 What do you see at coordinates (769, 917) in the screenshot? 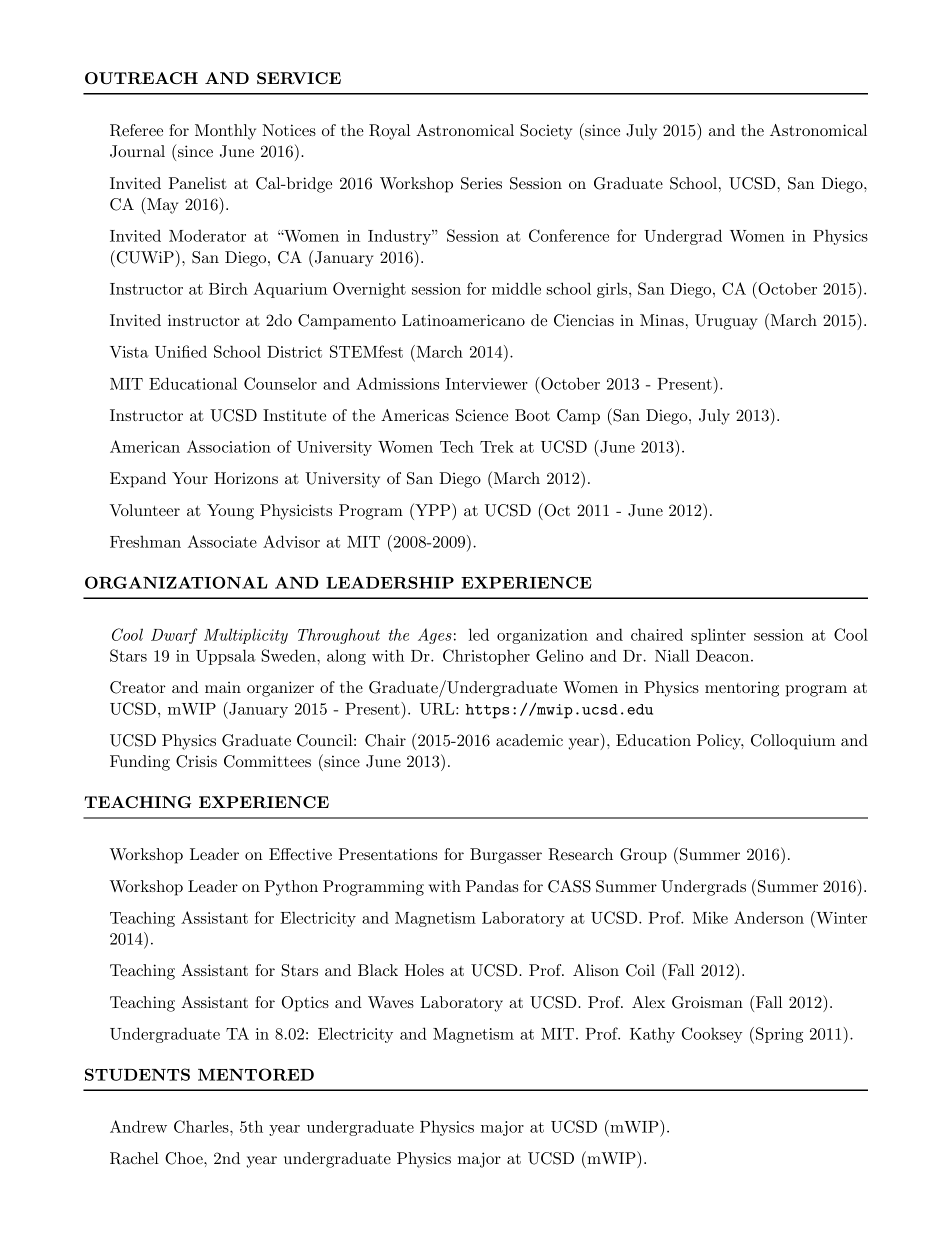
I see `Anderson` at bounding box center [769, 917].
